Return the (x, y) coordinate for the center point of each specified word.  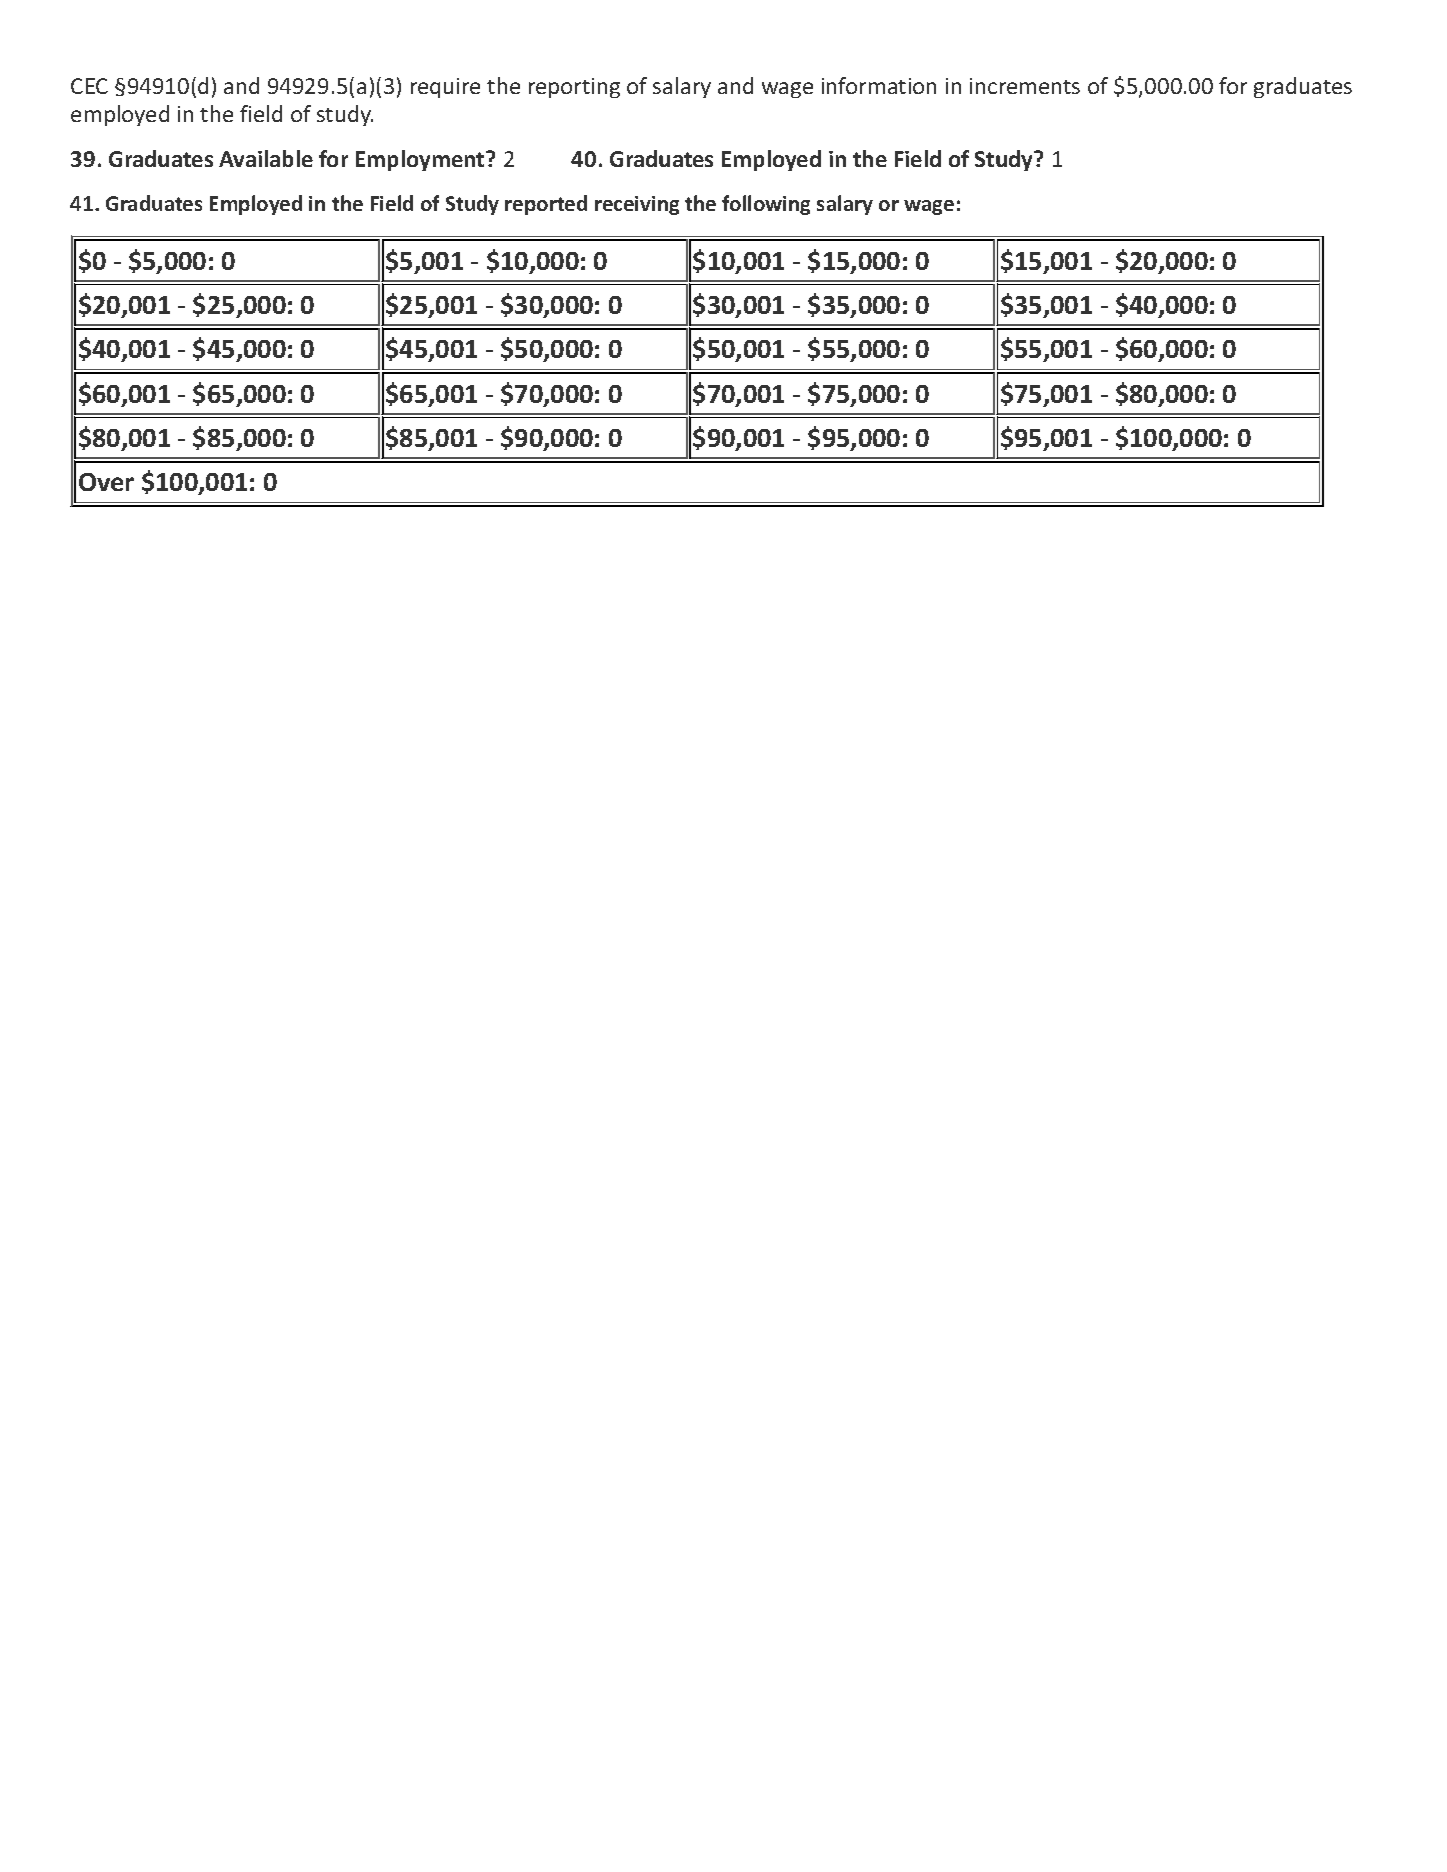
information (879, 85)
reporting (574, 88)
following (766, 205)
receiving (637, 205)
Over (106, 482)
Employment (421, 160)
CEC (89, 86)
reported (546, 205)
